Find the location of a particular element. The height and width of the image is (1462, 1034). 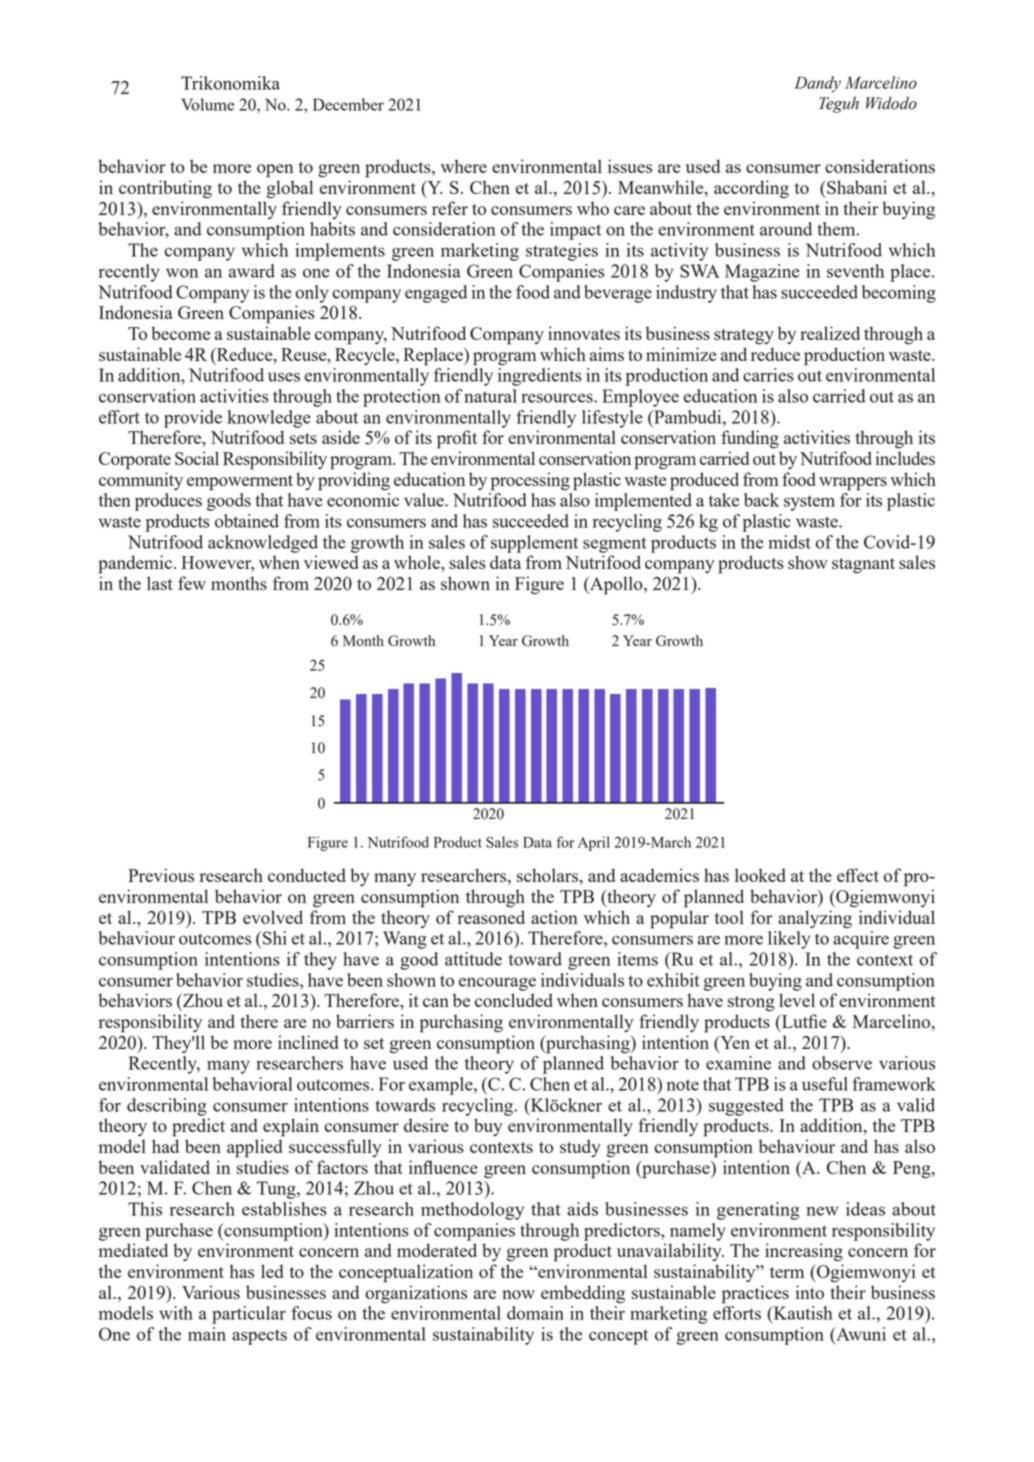

obtained is located at coordinates (247, 521).
